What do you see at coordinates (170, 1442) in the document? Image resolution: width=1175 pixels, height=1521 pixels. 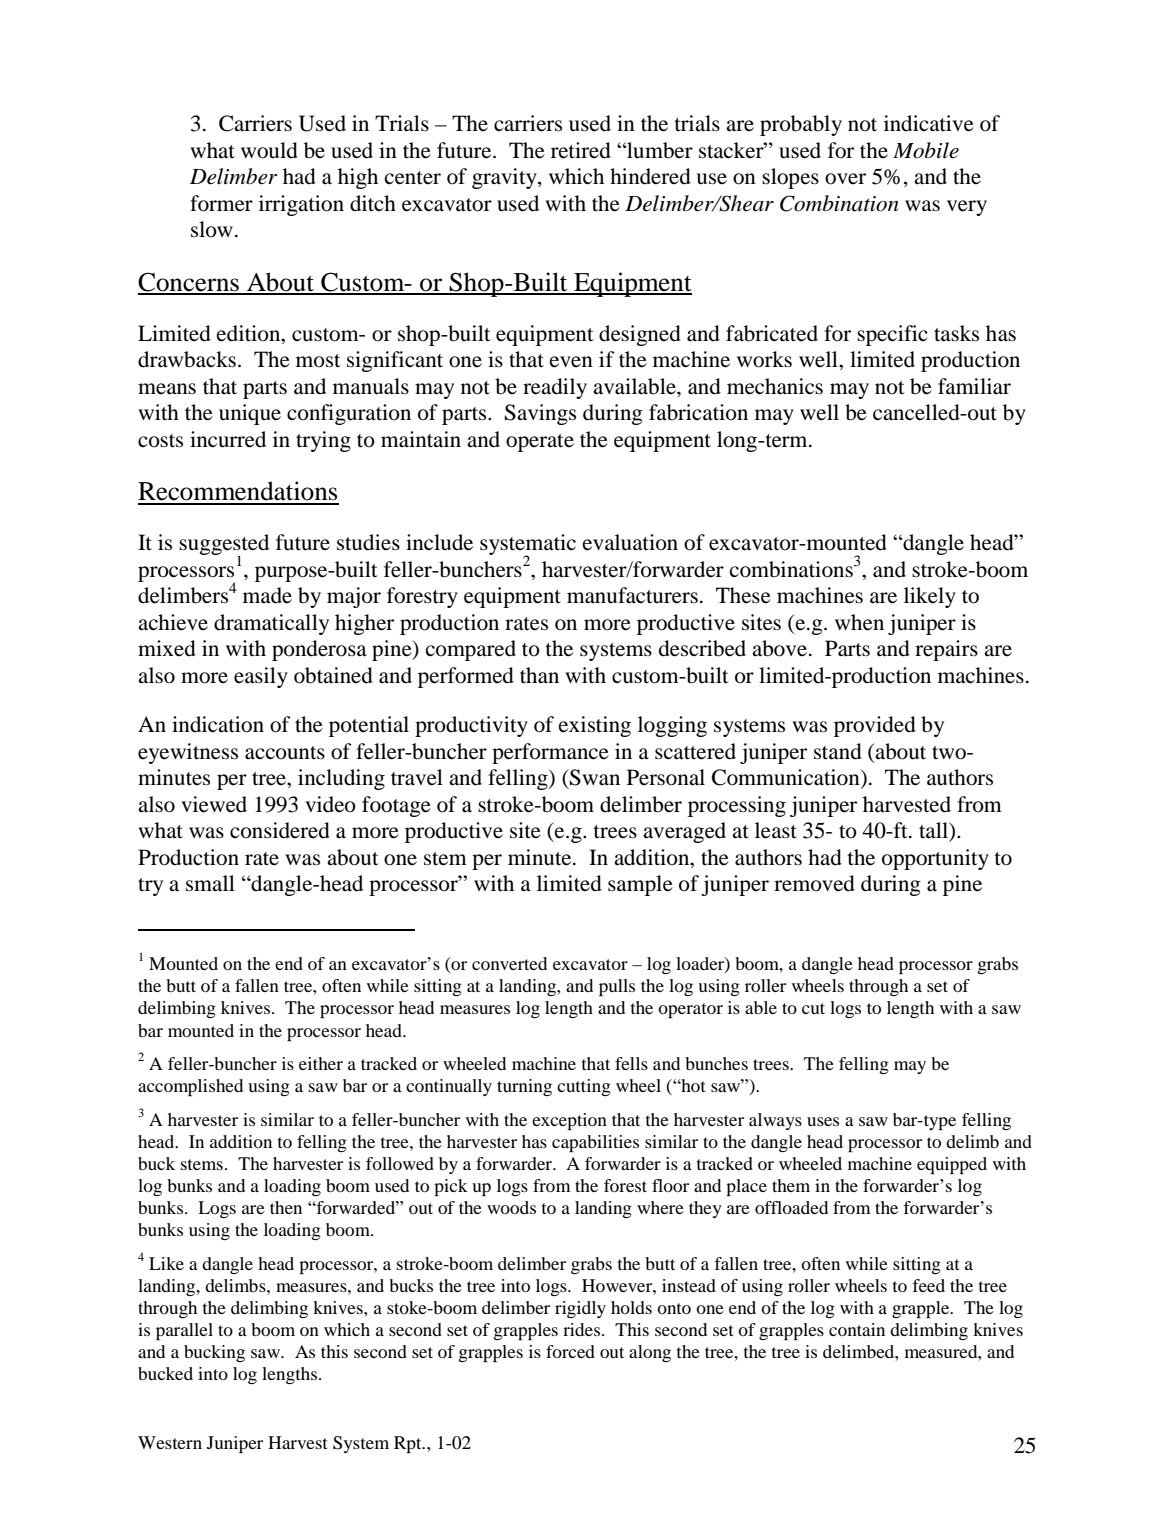 I see `Western` at bounding box center [170, 1442].
